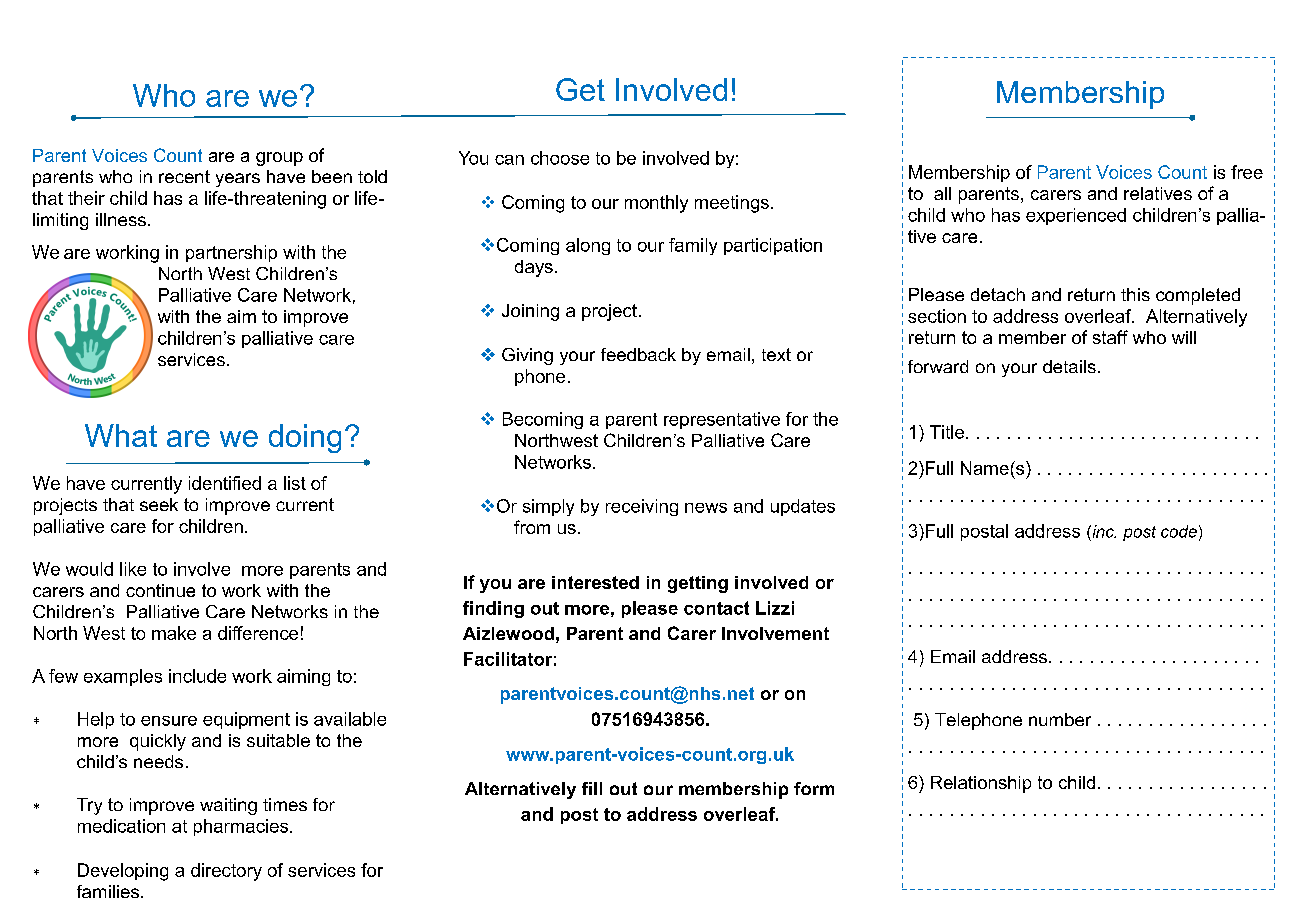 The height and width of the image is (924, 1308). I want to click on directory, so click(226, 872).
